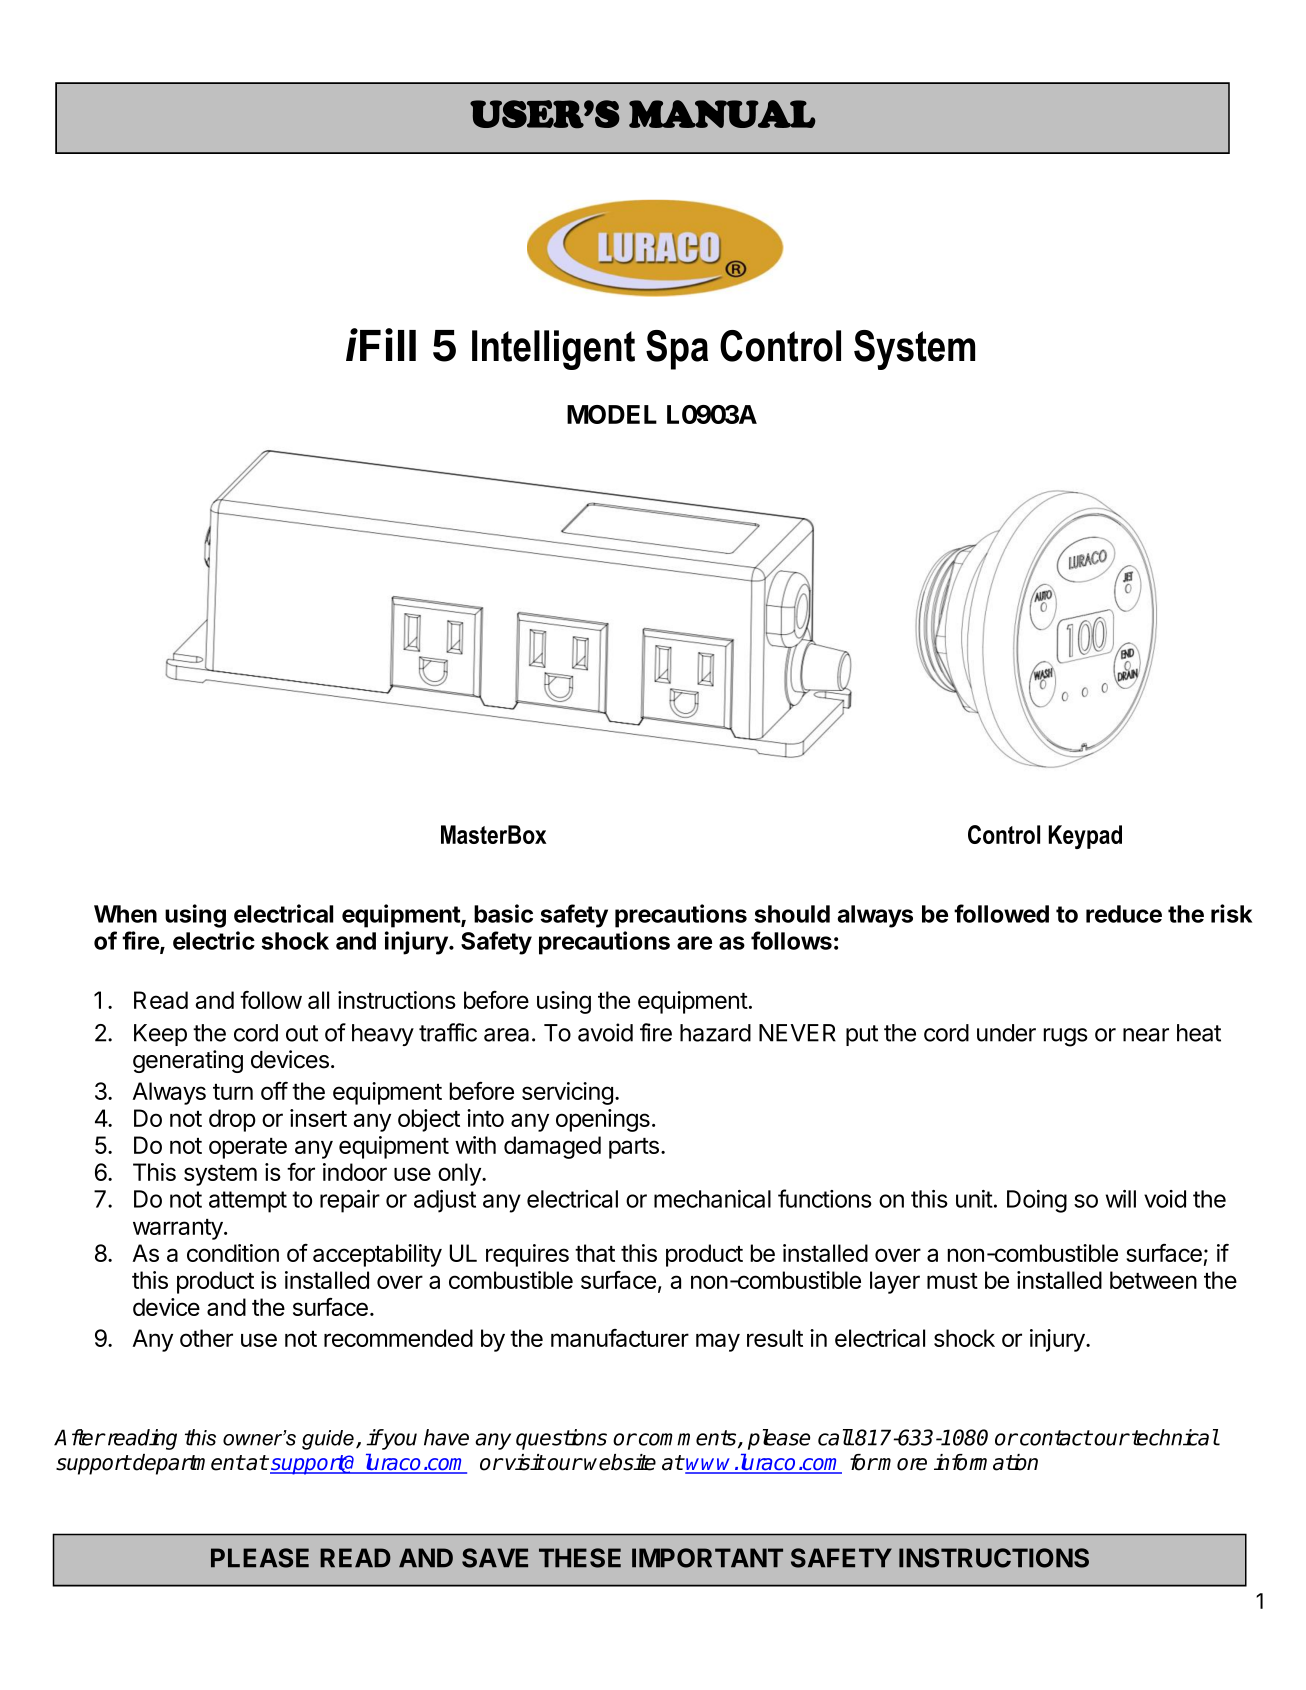 This screenshot has height=1690, width=1306. Describe the element at coordinates (677, 350) in the screenshot. I see `Spa` at that location.
